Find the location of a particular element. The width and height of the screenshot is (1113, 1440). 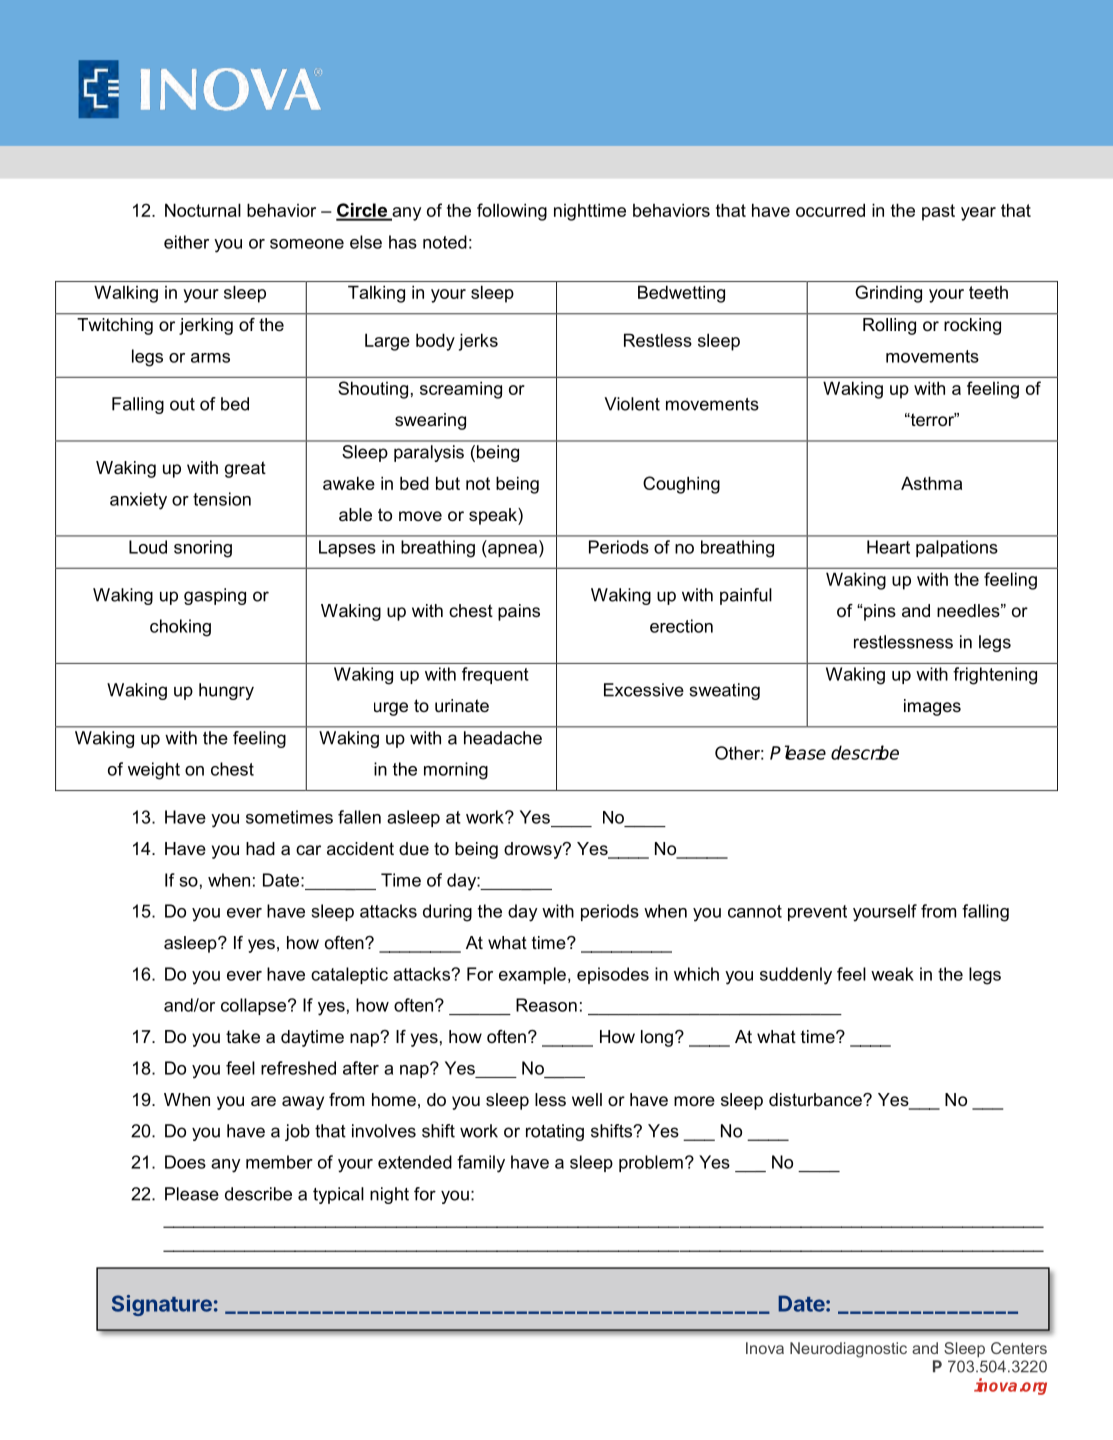

following is located at coordinates (512, 212).
